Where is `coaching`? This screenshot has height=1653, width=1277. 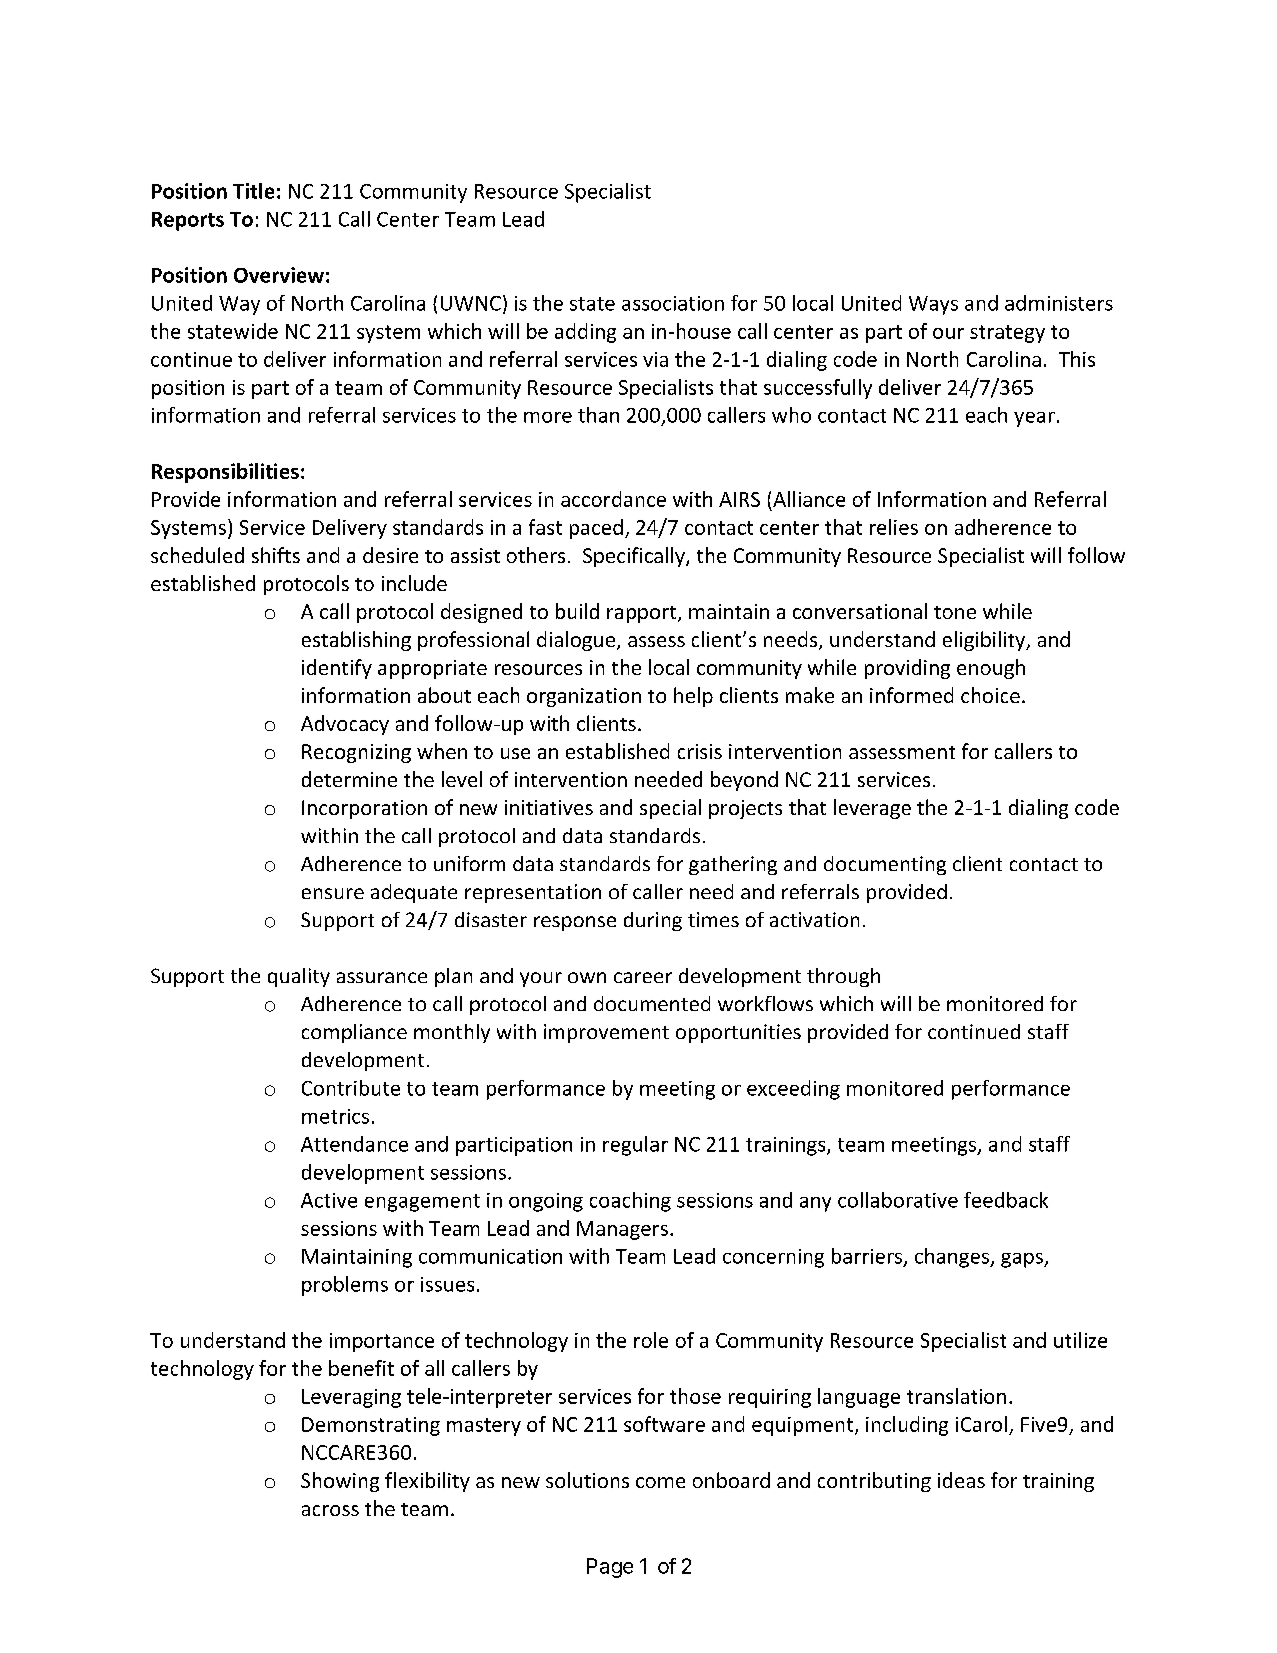 coaching is located at coordinates (630, 1202).
